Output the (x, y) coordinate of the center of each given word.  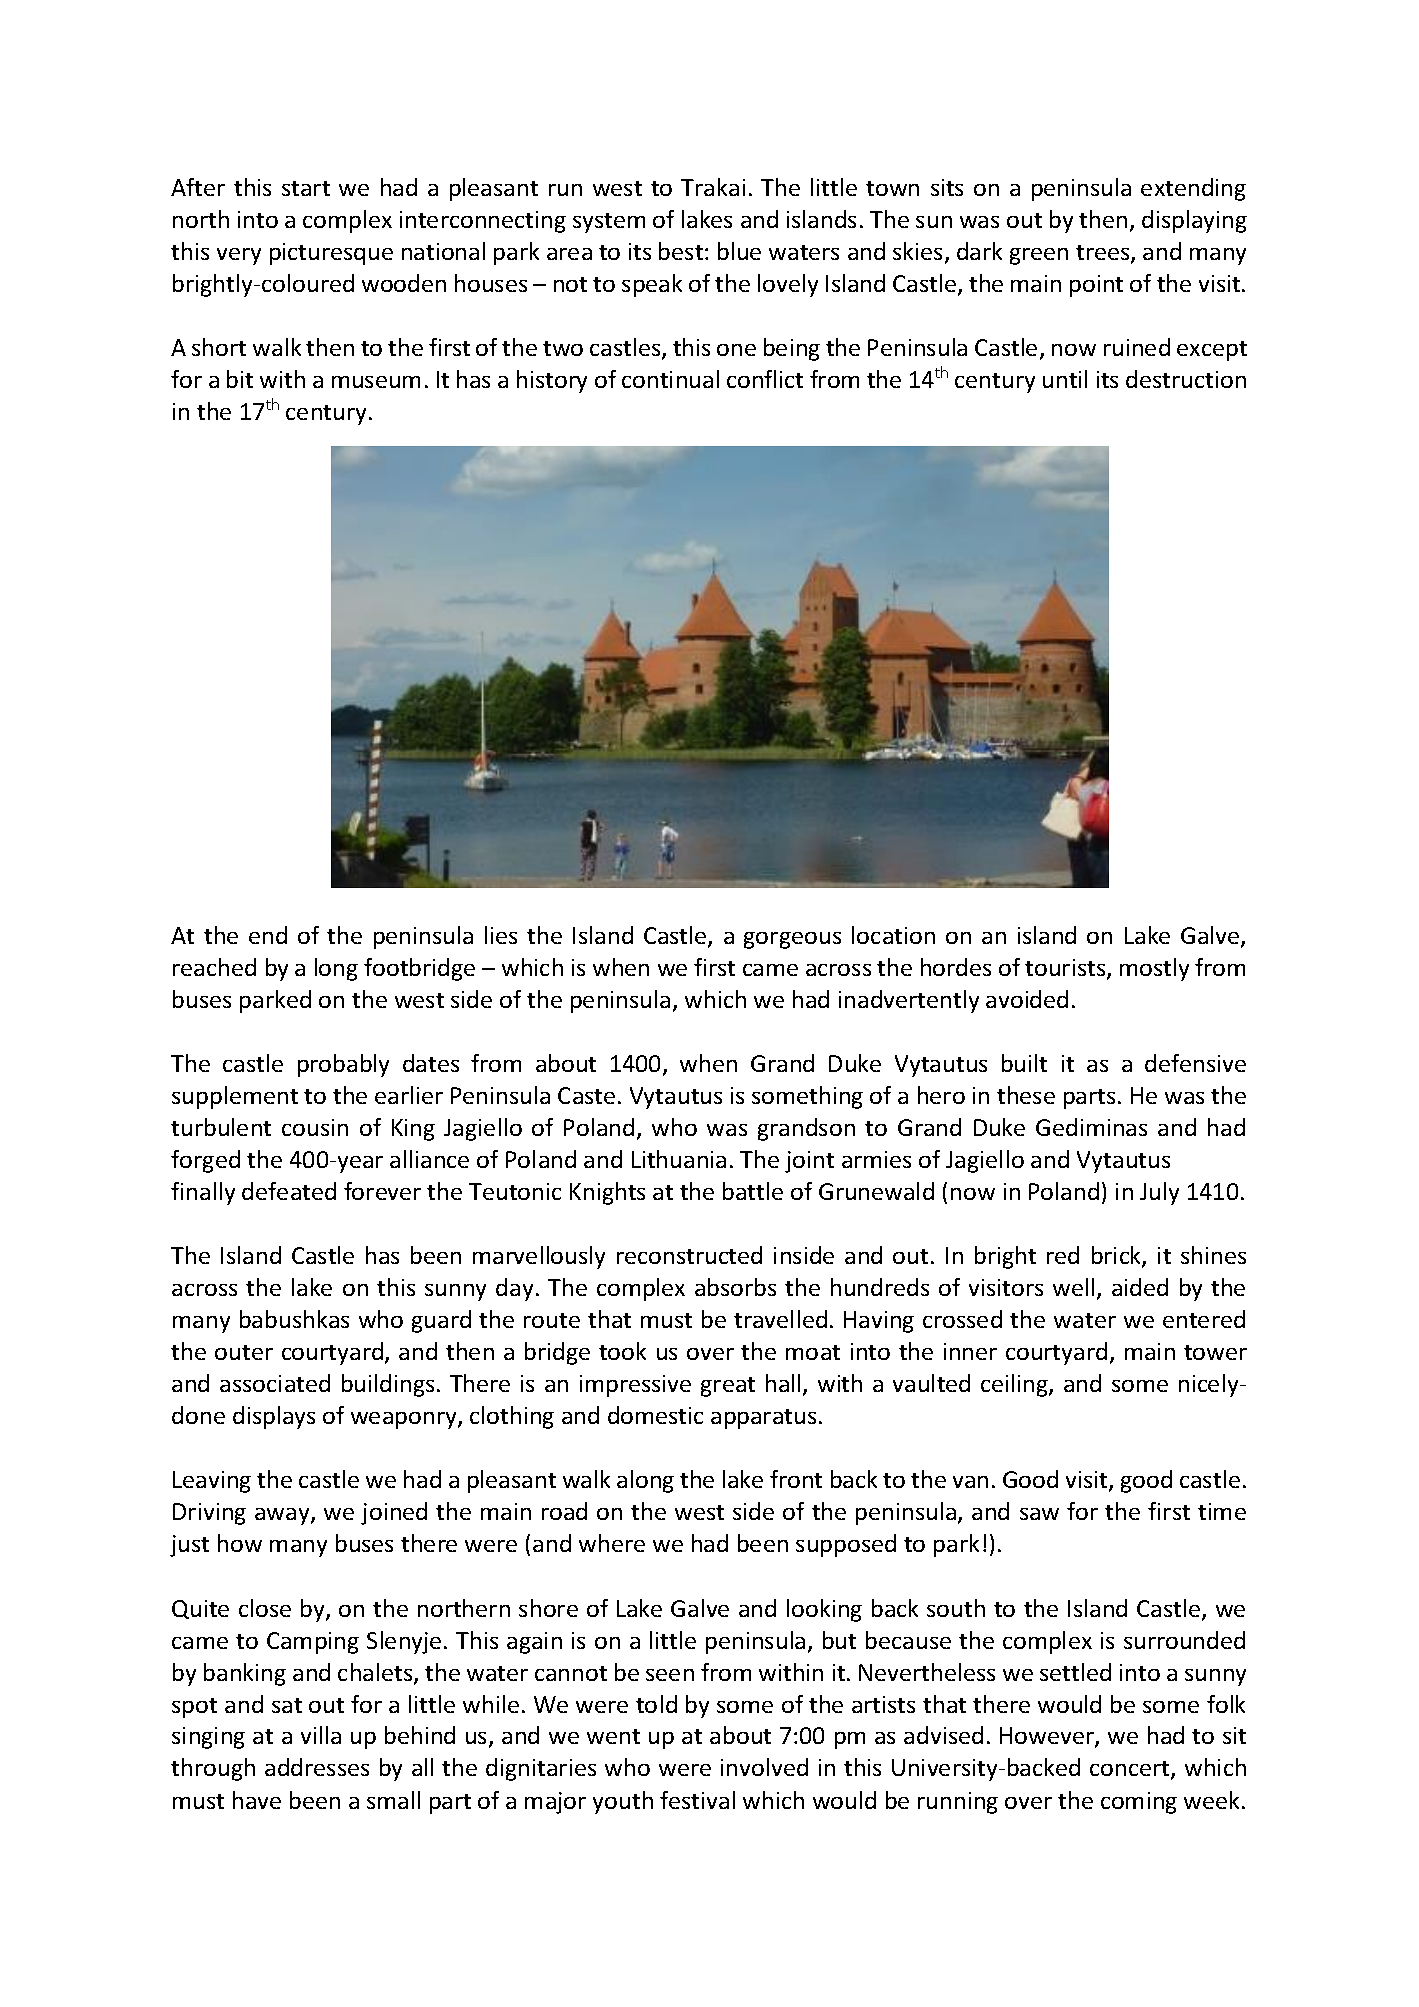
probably (343, 1065)
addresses (317, 1767)
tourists (1066, 969)
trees (1104, 254)
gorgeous (792, 940)
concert (1131, 1770)
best (682, 251)
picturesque (331, 254)
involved (764, 1767)
